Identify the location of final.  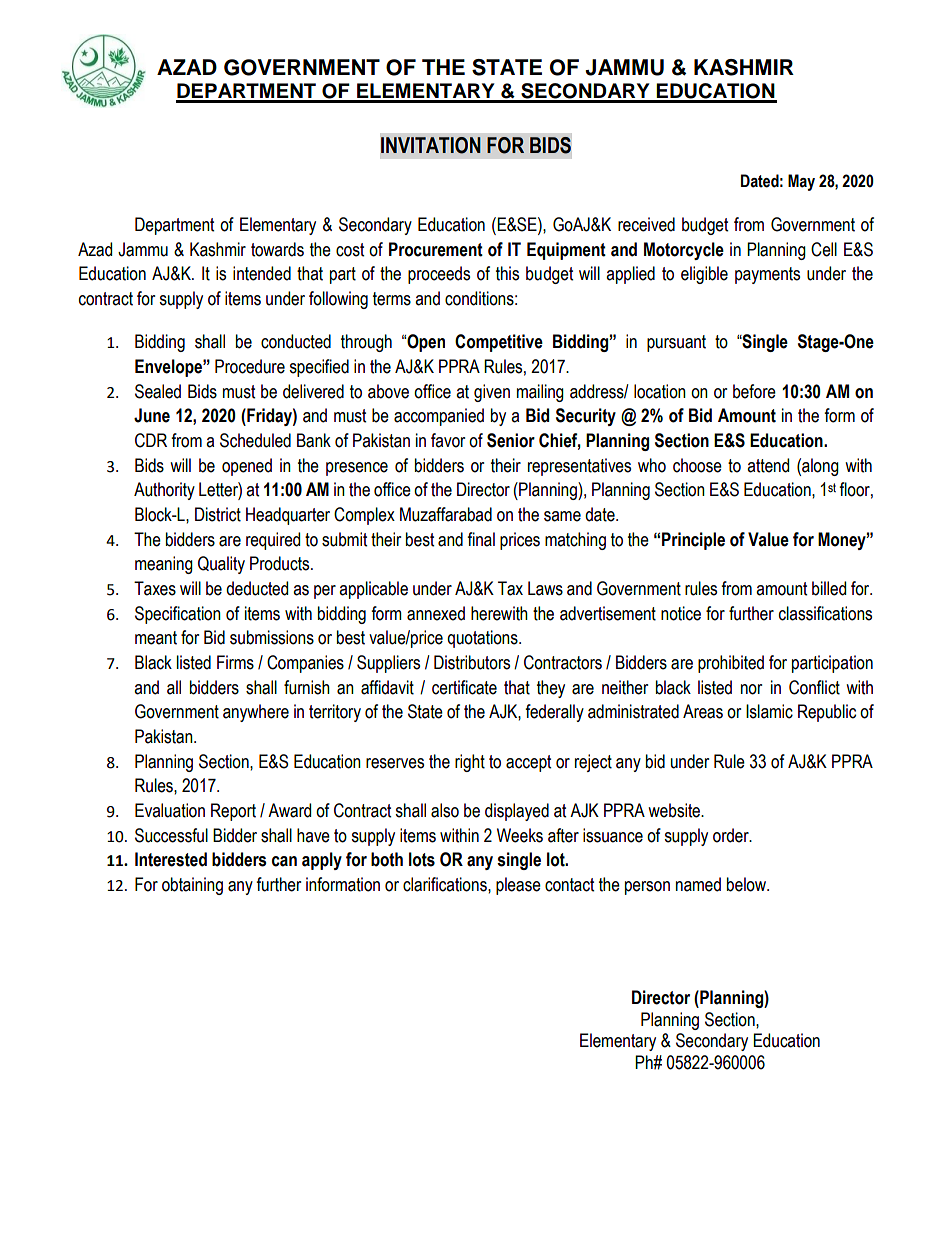
(481, 539).
